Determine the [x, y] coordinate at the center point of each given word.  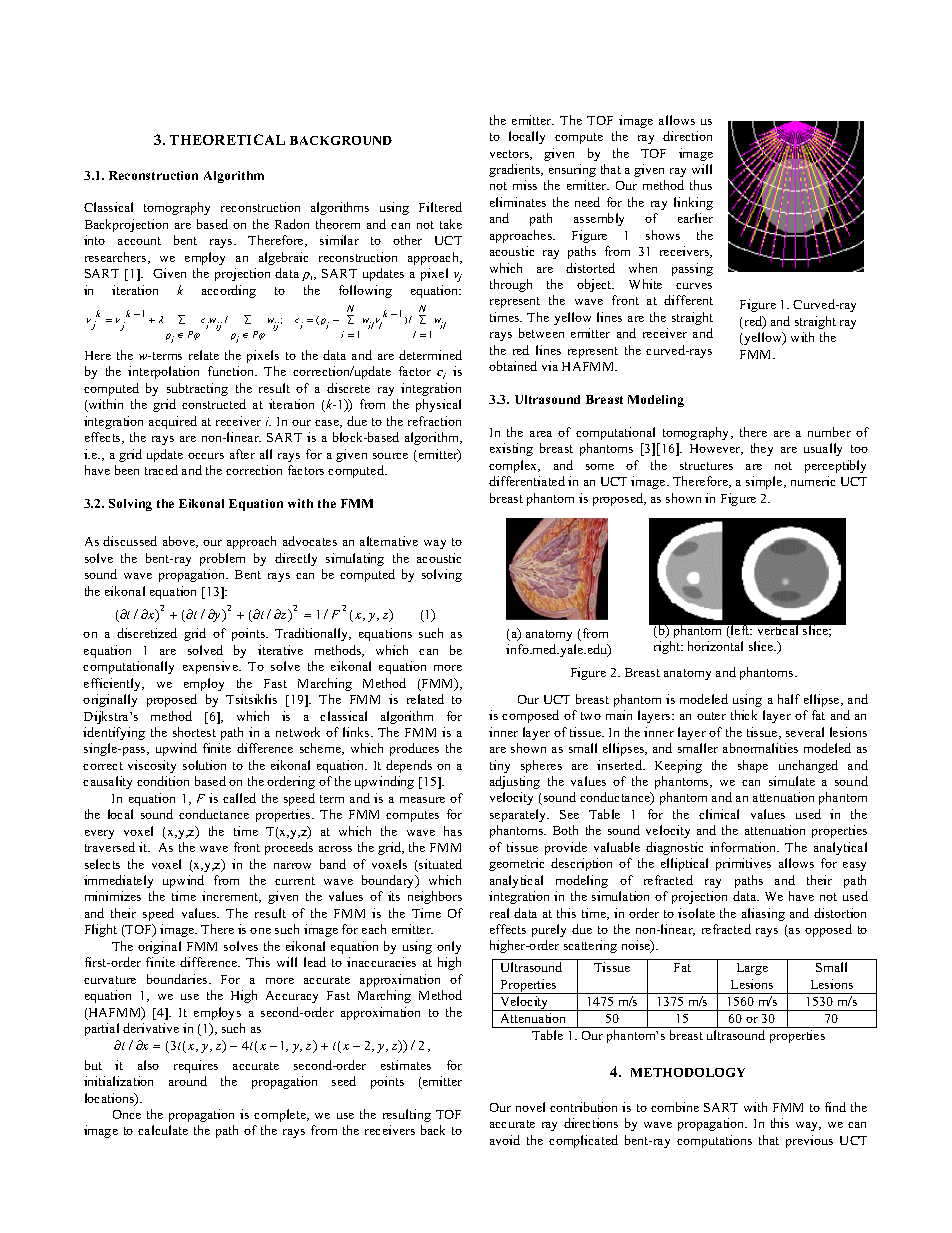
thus [701, 185]
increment [231, 897]
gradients [516, 170]
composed [530, 716]
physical [438, 405]
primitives [743, 864]
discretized [147, 633]
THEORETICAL [227, 139]
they [762, 449]
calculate [163, 1130]
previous [809, 1141]
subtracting [197, 389]
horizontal [715, 646]
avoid [505, 1140]
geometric [516, 864]
